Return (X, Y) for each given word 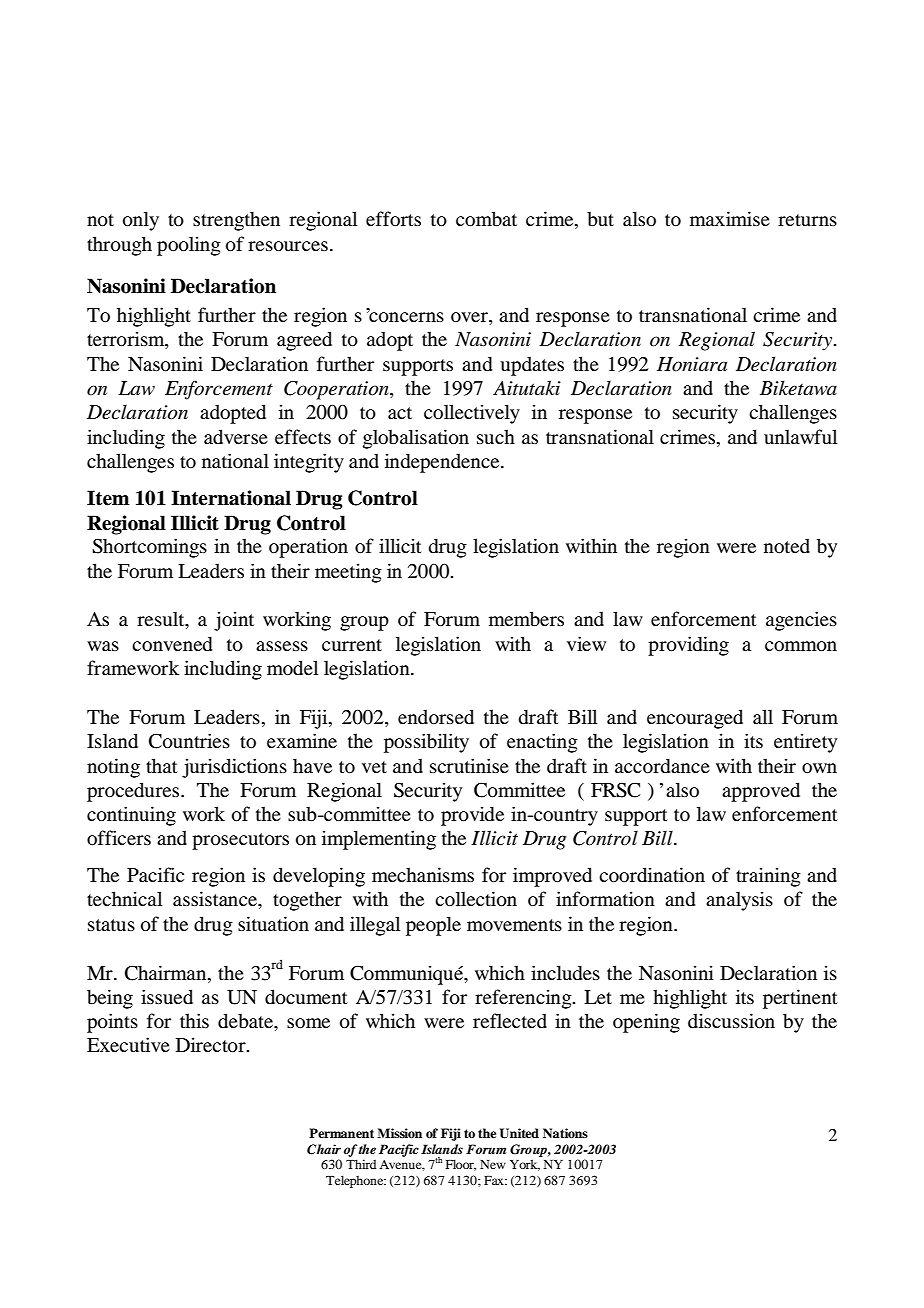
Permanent (341, 1133)
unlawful (800, 436)
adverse (236, 436)
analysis (739, 901)
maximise (730, 218)
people (433, 926)
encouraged (695, 719)
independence (443, 463)
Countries (189, 741)
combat (486, 218)
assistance (216, 898)
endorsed (436, 716)
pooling (189, 246)
